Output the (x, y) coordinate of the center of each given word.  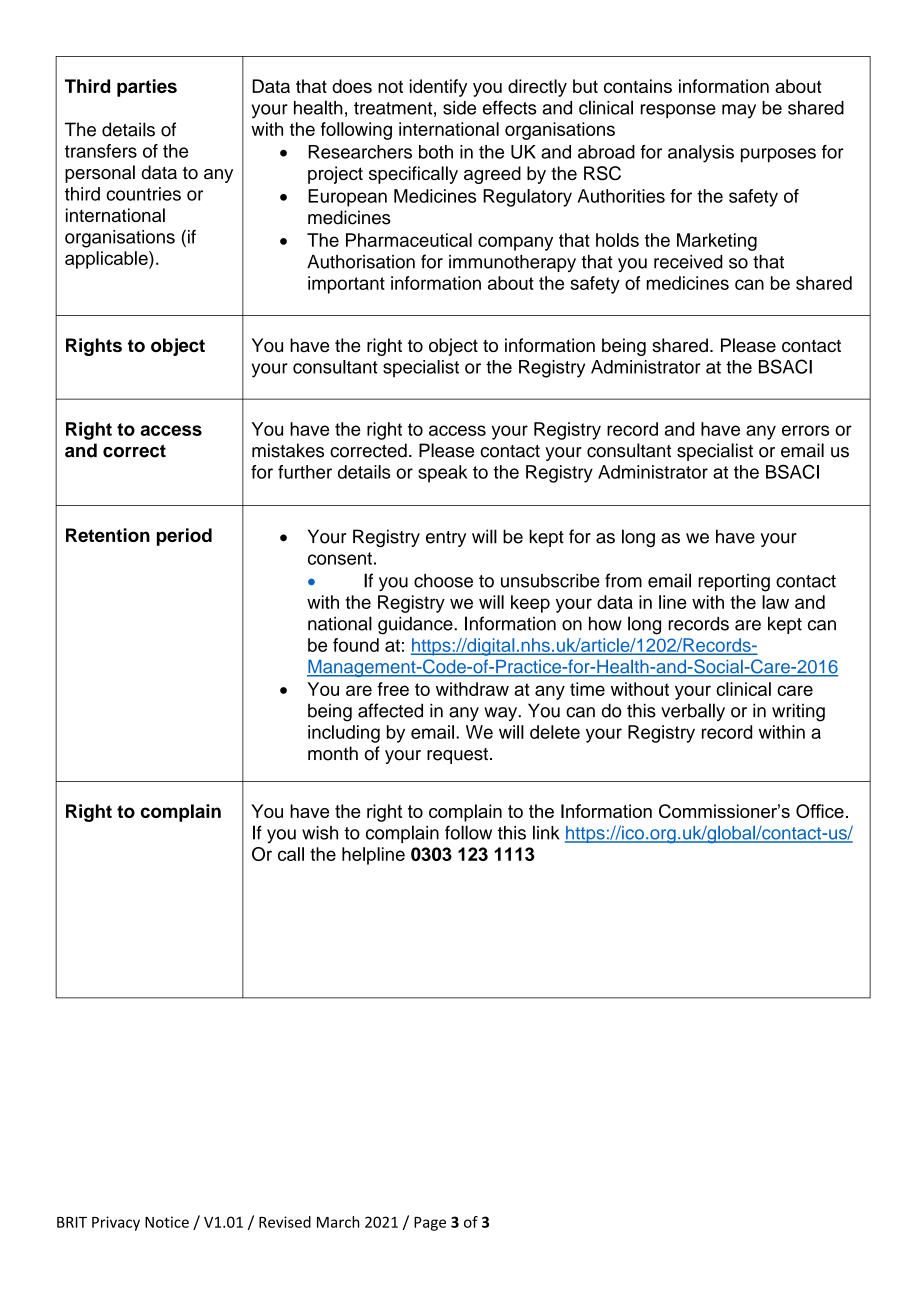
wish (320, 833)
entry (446, 539)
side (459, 108)
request (457, 756)
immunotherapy (512, 263)
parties (147, 88)
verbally (693, 712)
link (546, 832)
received (688, 262)
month (333, 753)
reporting (734, 583)
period (184, 537)
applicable (107, 260)
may (739, 111)
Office (820, 811)
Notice (167, 1222)
